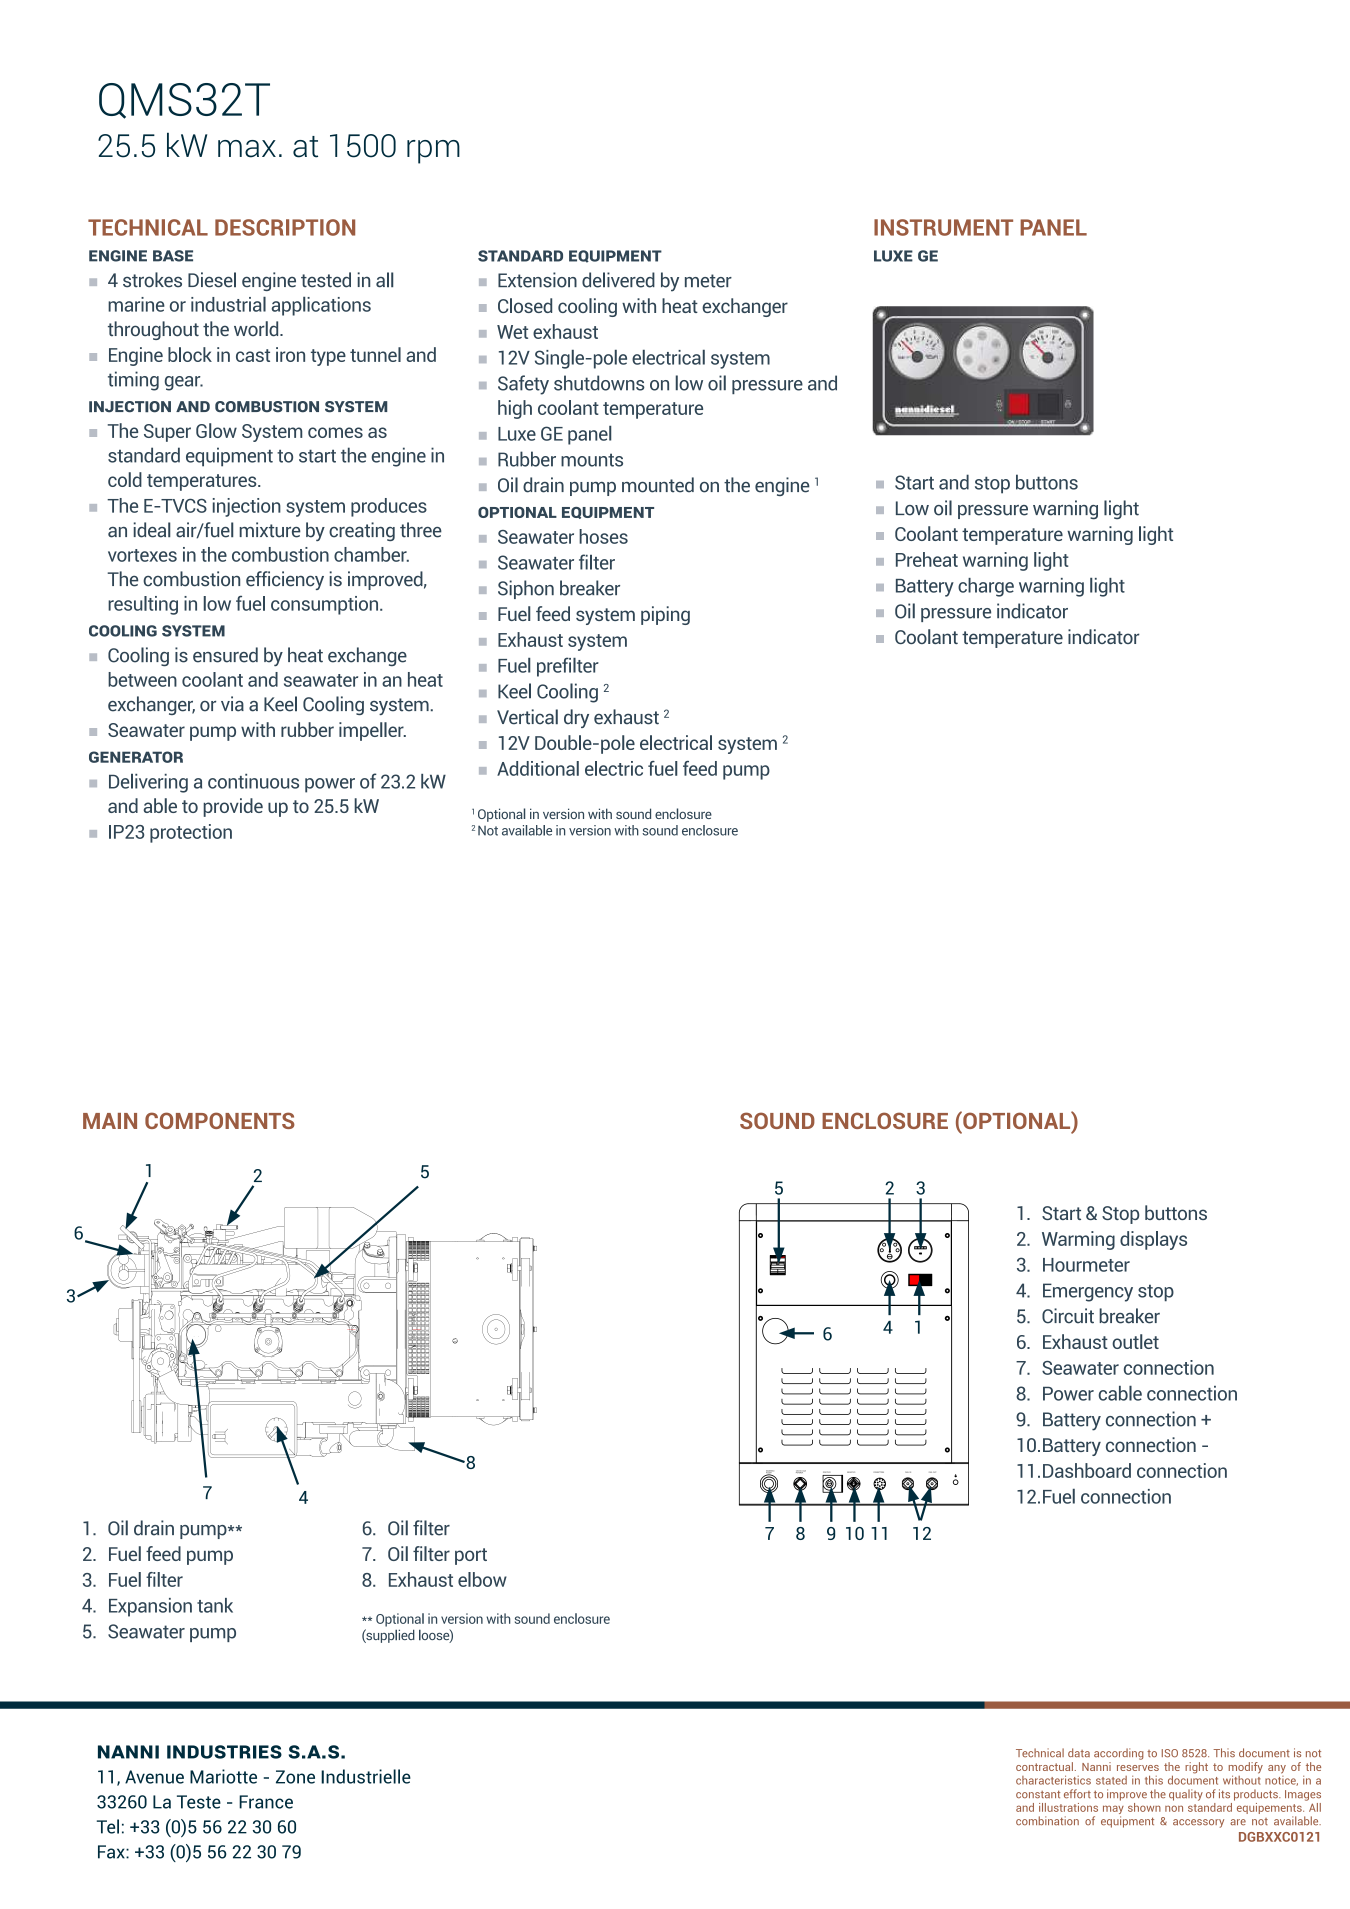 This document has width=1350, height=1909. I want to click on INSTRUMENT, so click(943, 227).
